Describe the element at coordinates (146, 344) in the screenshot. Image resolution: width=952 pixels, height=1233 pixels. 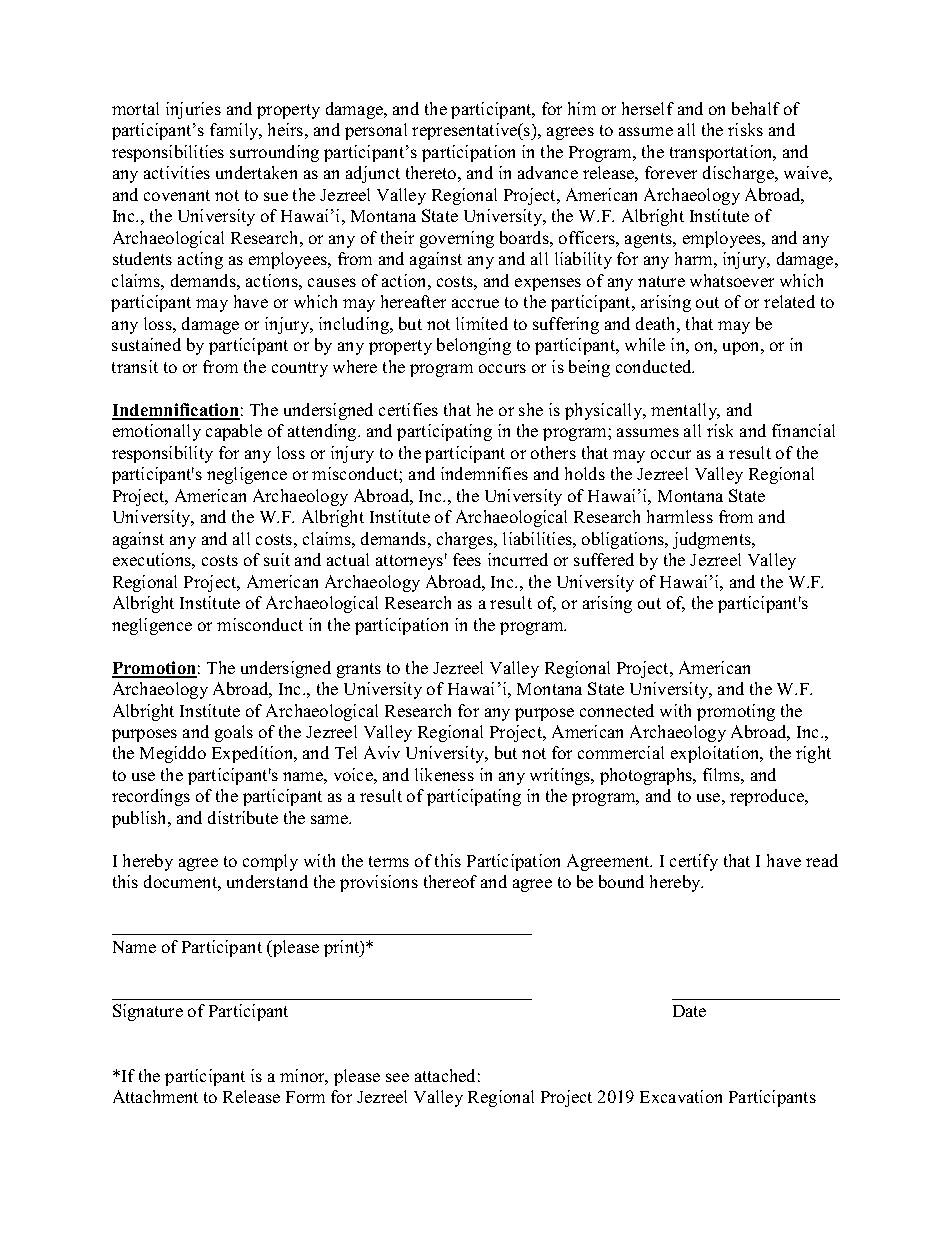
I see `sustained` at that location.
